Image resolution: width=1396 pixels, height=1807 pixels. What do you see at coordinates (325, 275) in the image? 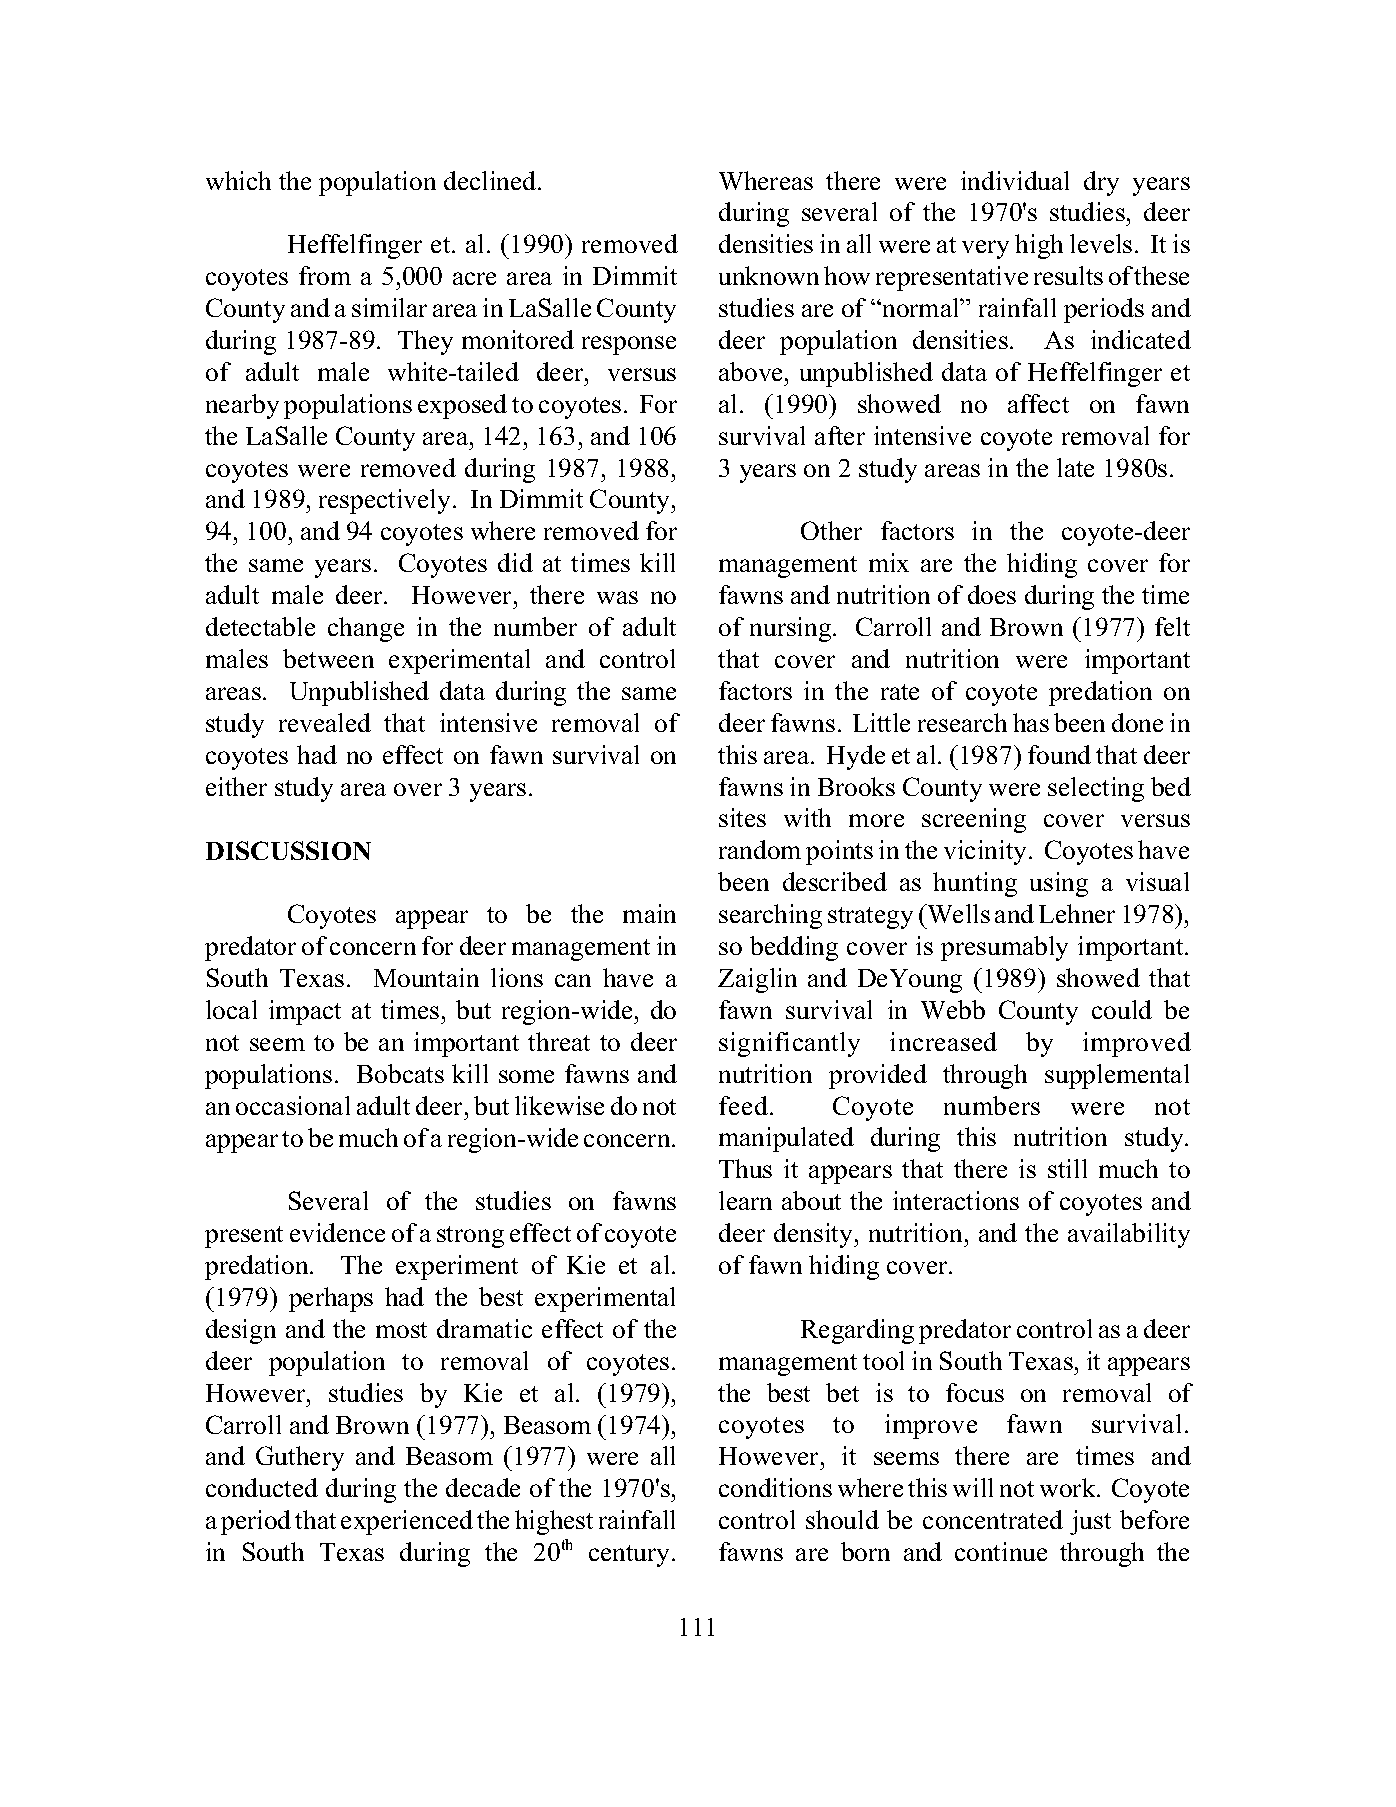
I see `from` at bounding box center [325, 275].
